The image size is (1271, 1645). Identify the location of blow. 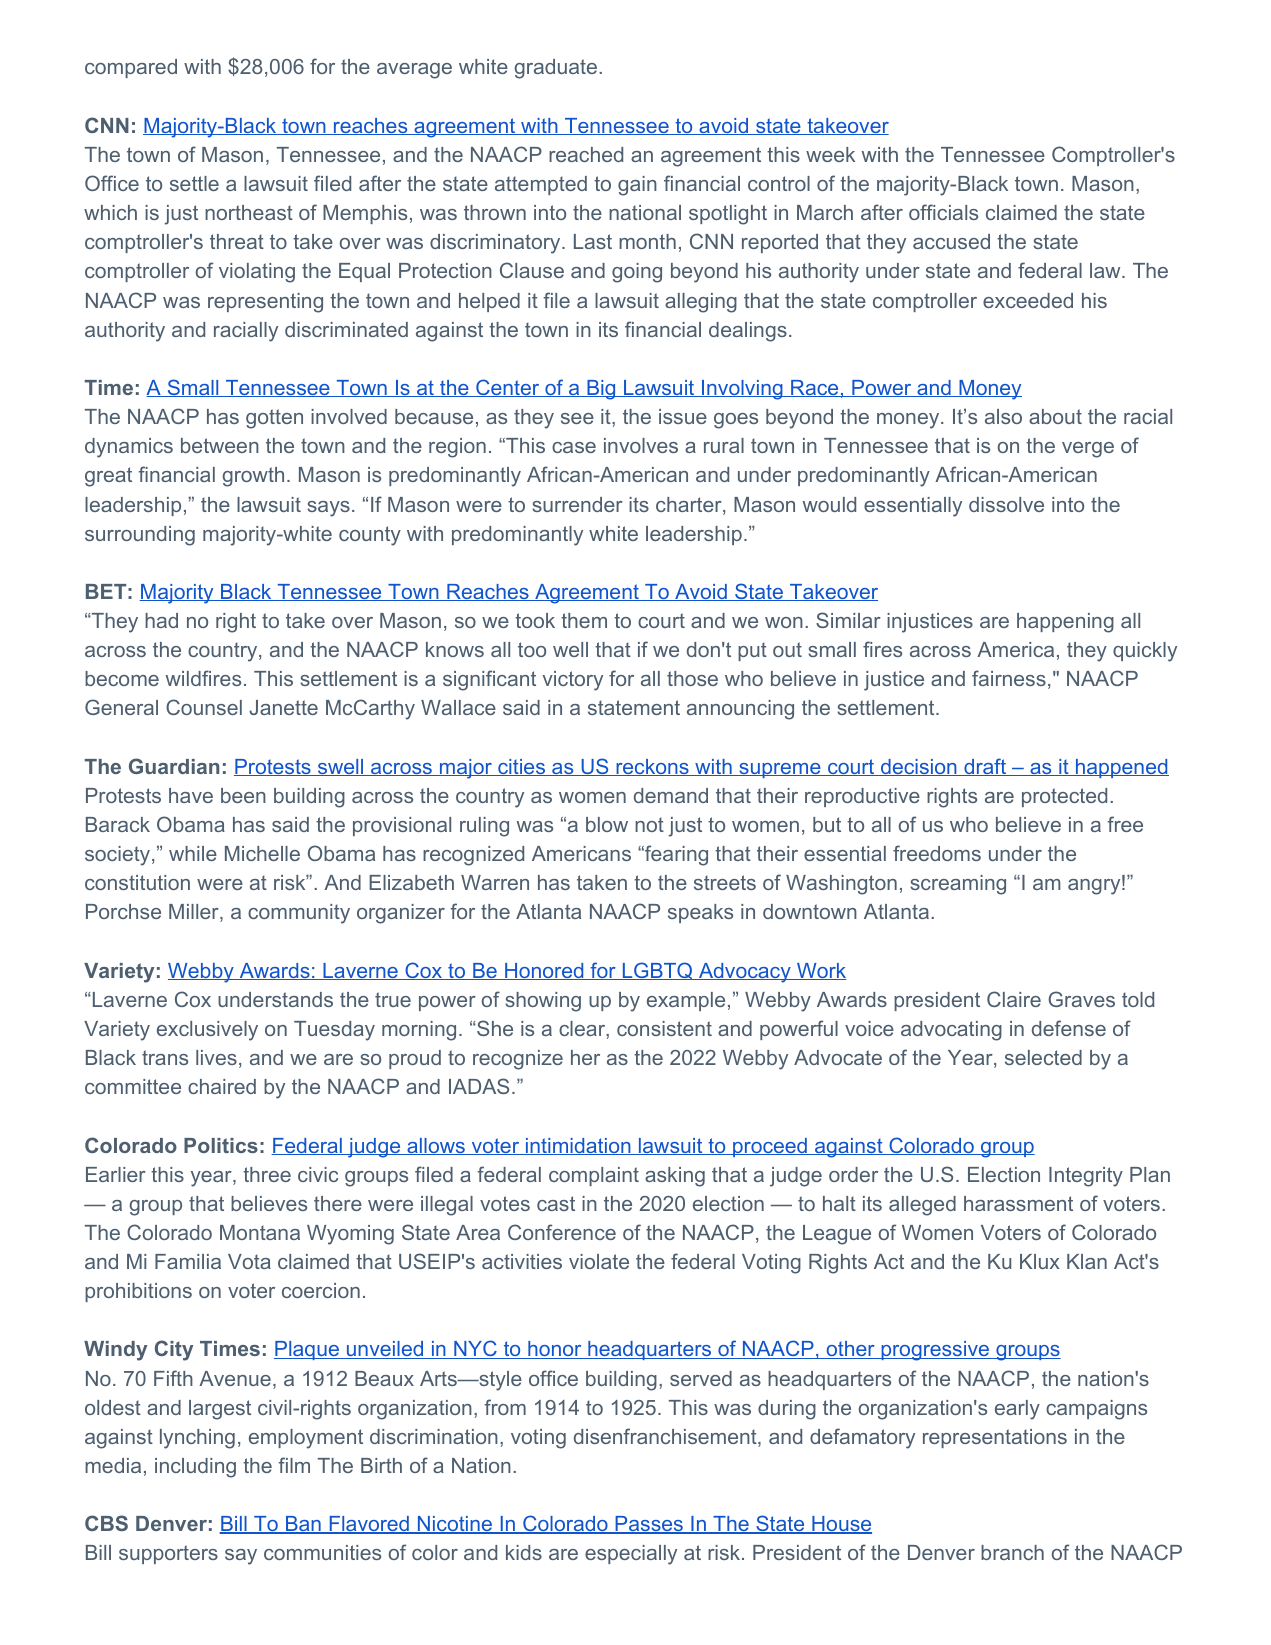
(607, 824).
